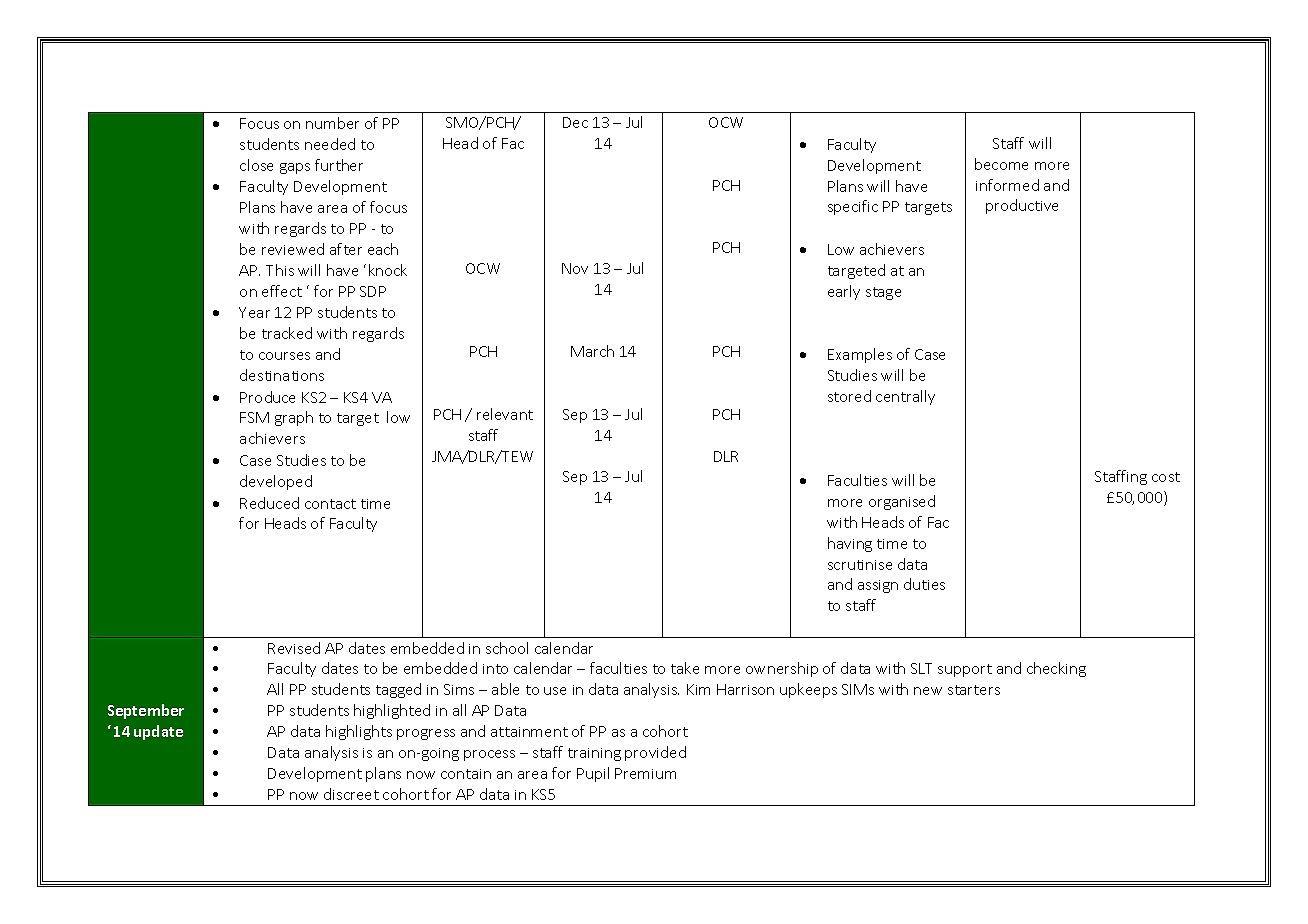 The image size is (1308, 924). What do you see at coordinates (330, 144) in the screenshot?
I see `needed` at bounding box center [330, 144].
